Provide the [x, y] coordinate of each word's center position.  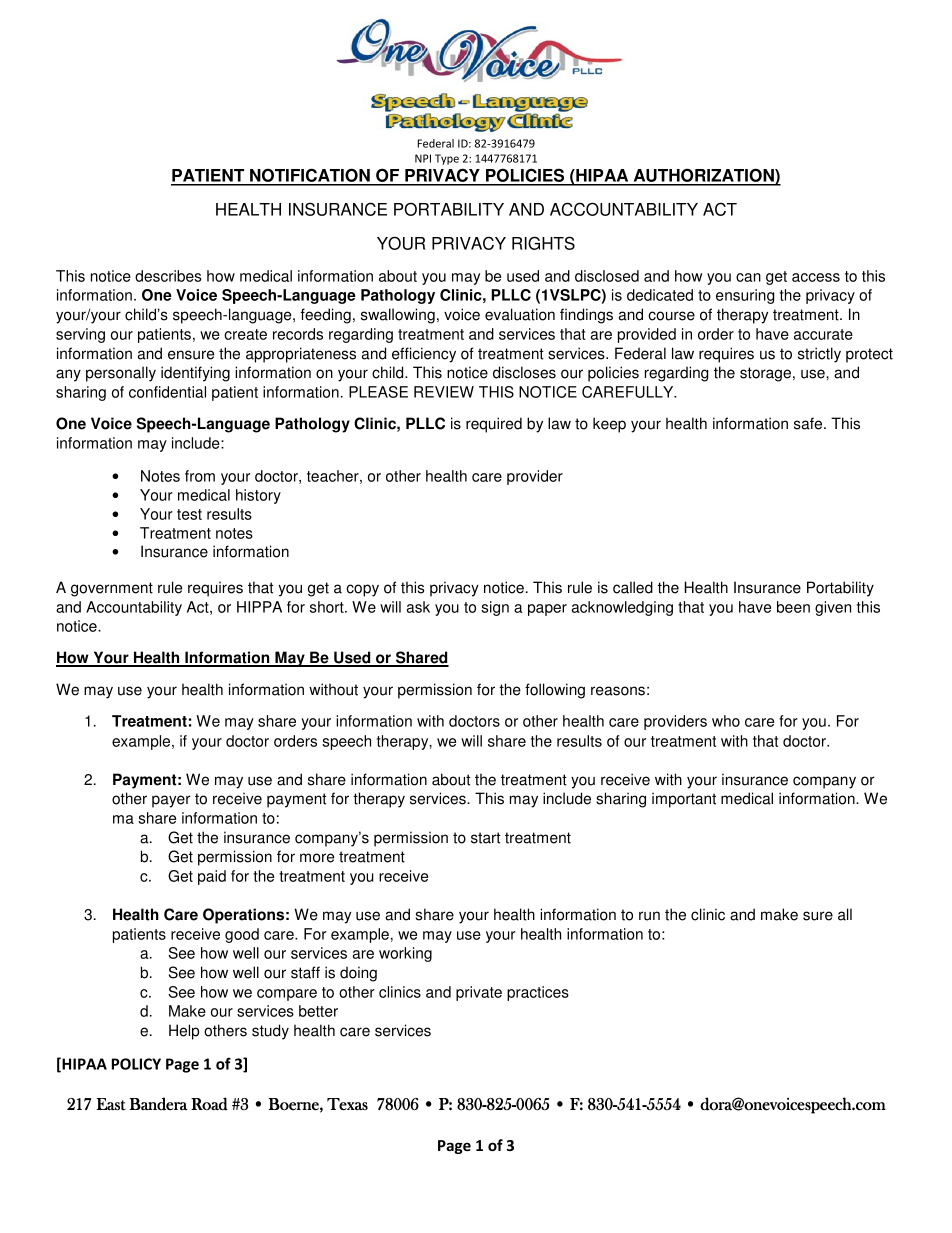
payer [171, 801]
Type [447, 159]
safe [809, 423]
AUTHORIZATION [703, 176]
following [555, 691]
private [479, 993]
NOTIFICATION [310, 176]
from [200, 476]
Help [184, 1032]
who [726, 721]
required [494, 425]
